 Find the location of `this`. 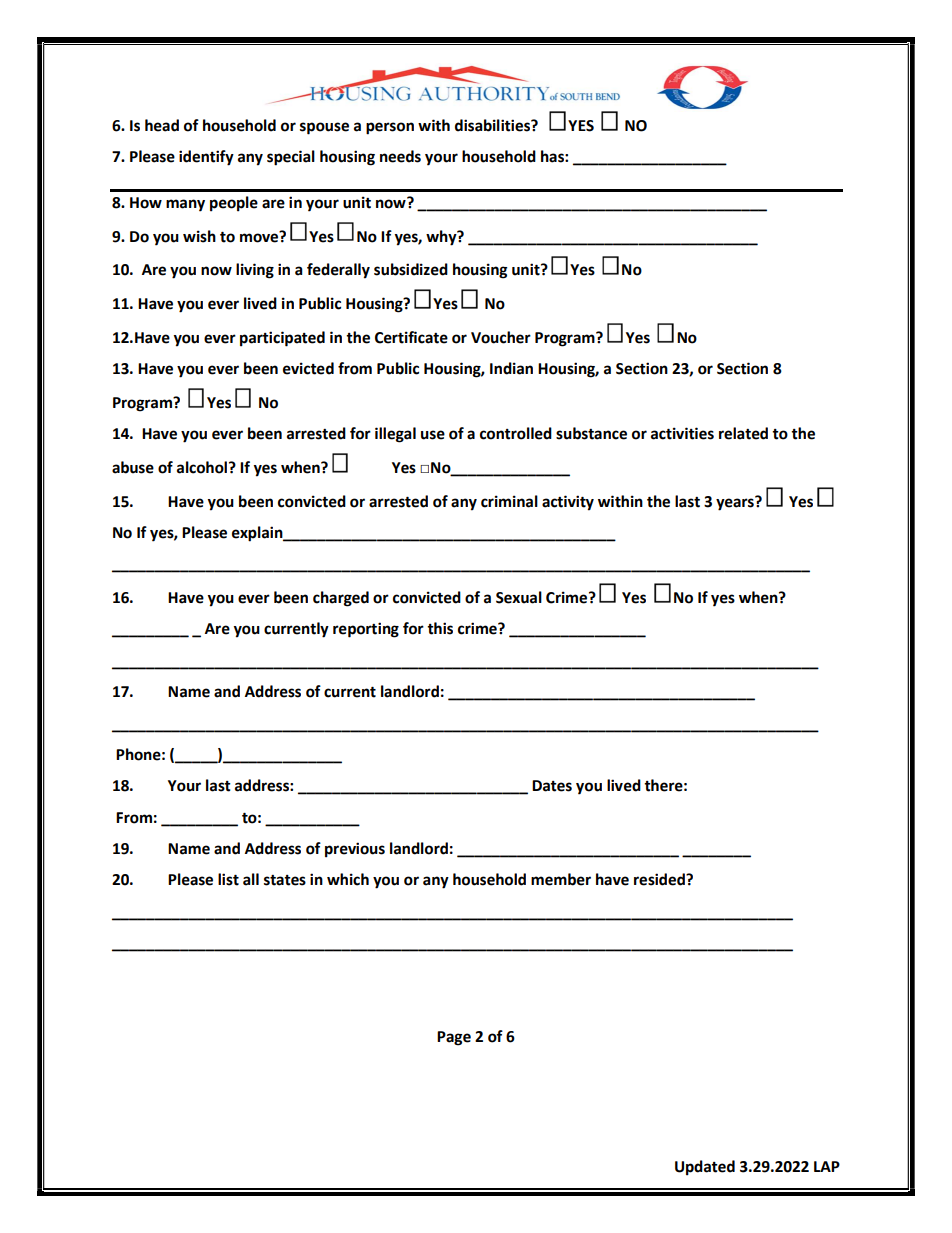

this is located at coordinates (440, 628).
